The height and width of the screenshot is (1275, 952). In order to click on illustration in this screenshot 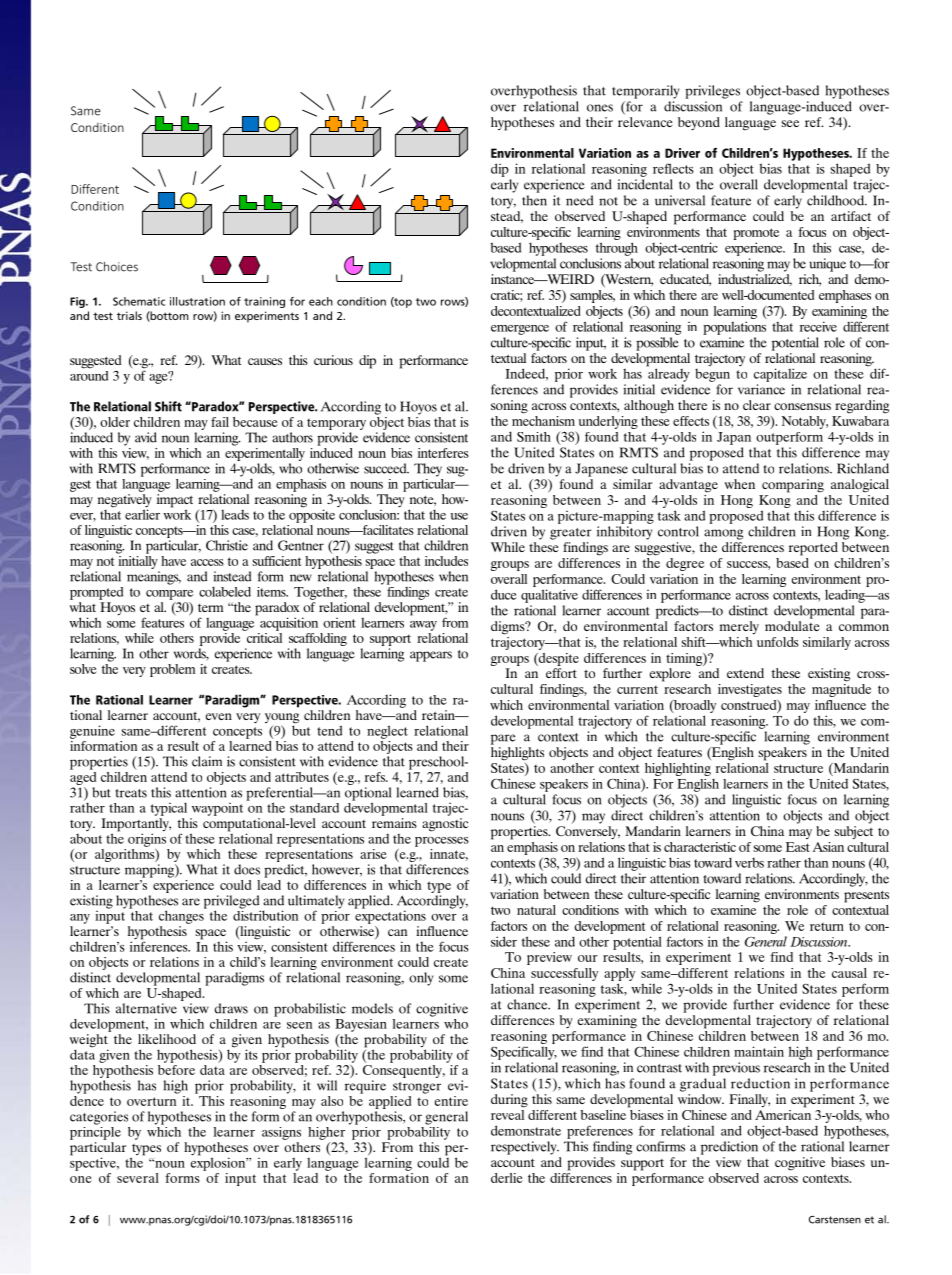, I will do `click(197, 301)`.
